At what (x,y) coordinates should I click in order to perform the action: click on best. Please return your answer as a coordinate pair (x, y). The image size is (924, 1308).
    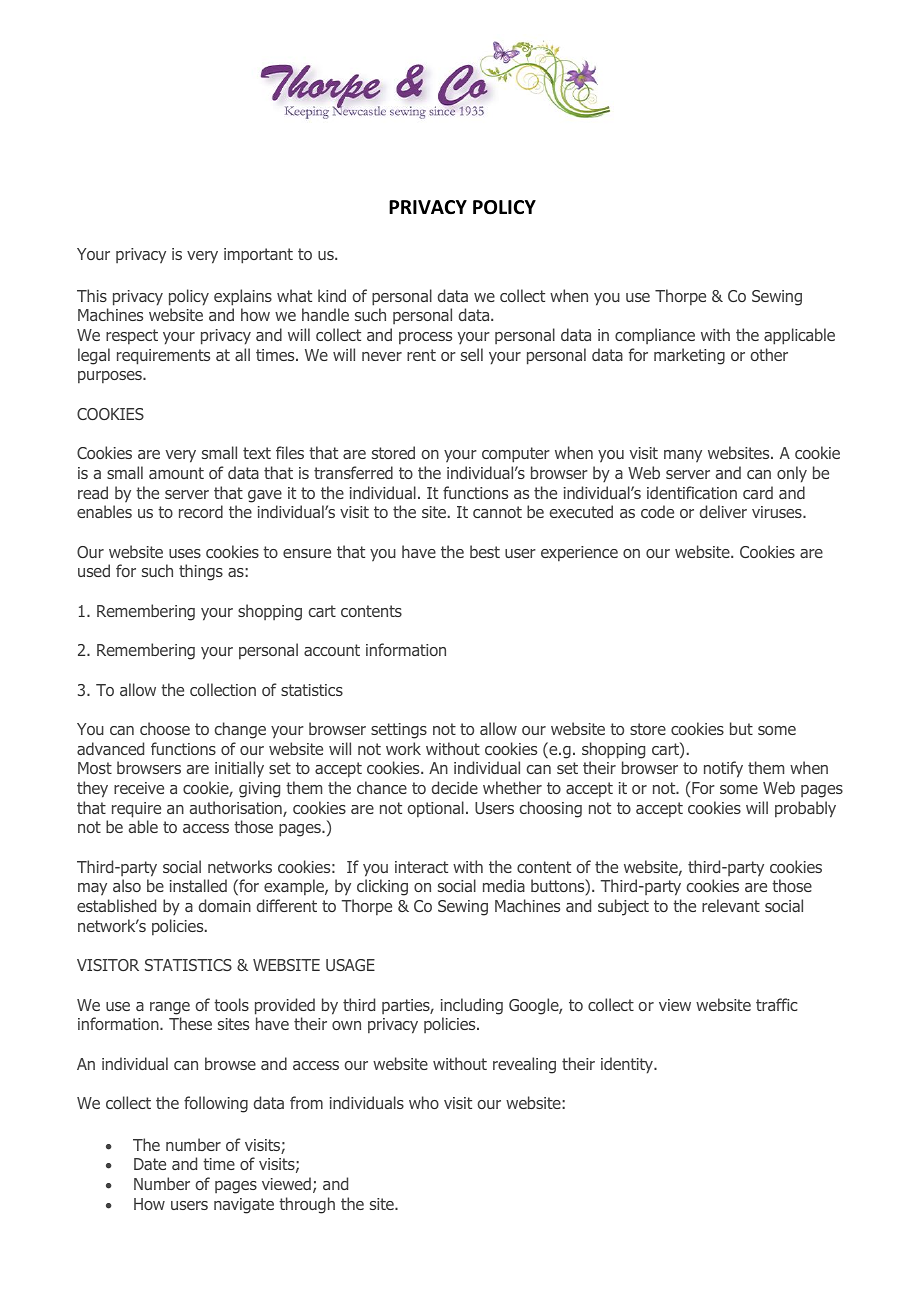
    Looking at the image, I should click on (485, 551).
